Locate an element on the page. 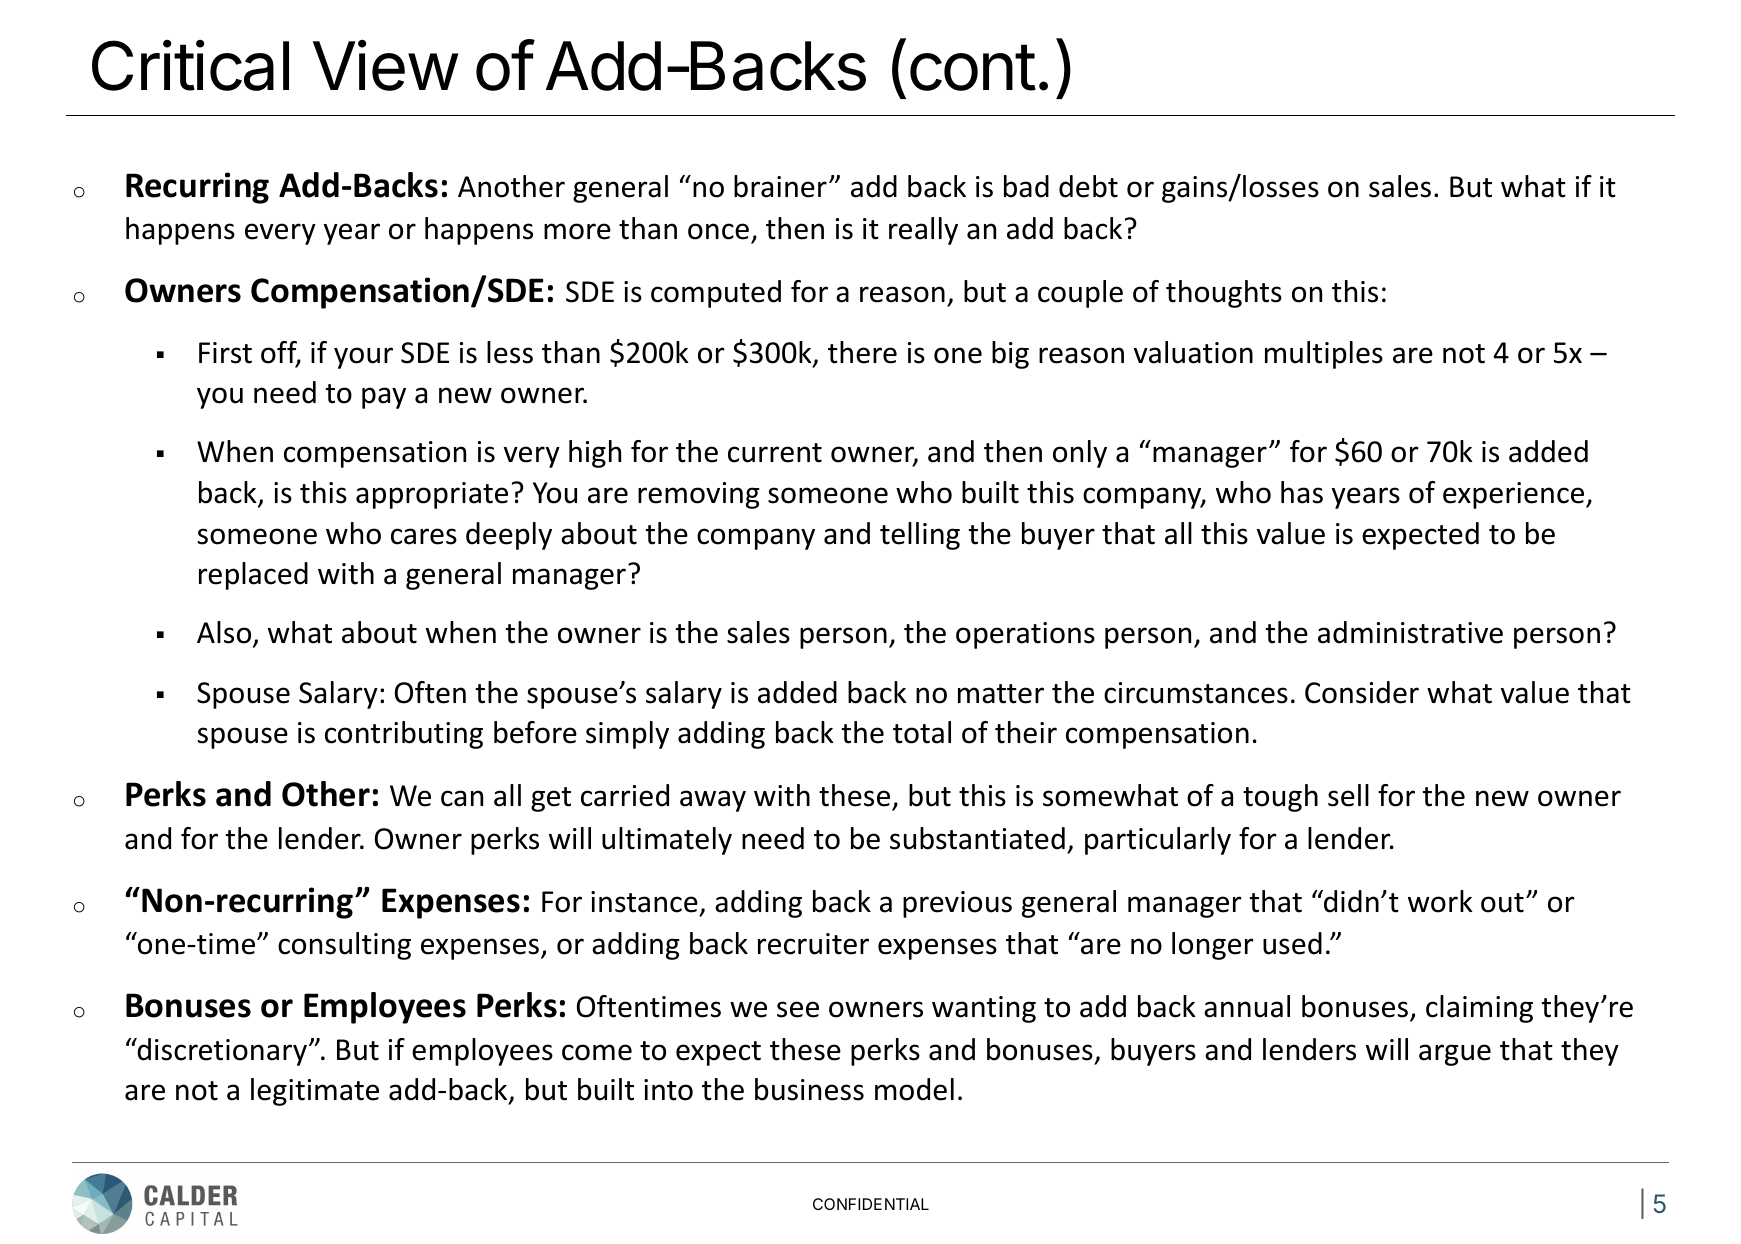 Image resolution: width=1741 pixels, height=1244 pixels. recruiter is located at coordinates (813, 944).
